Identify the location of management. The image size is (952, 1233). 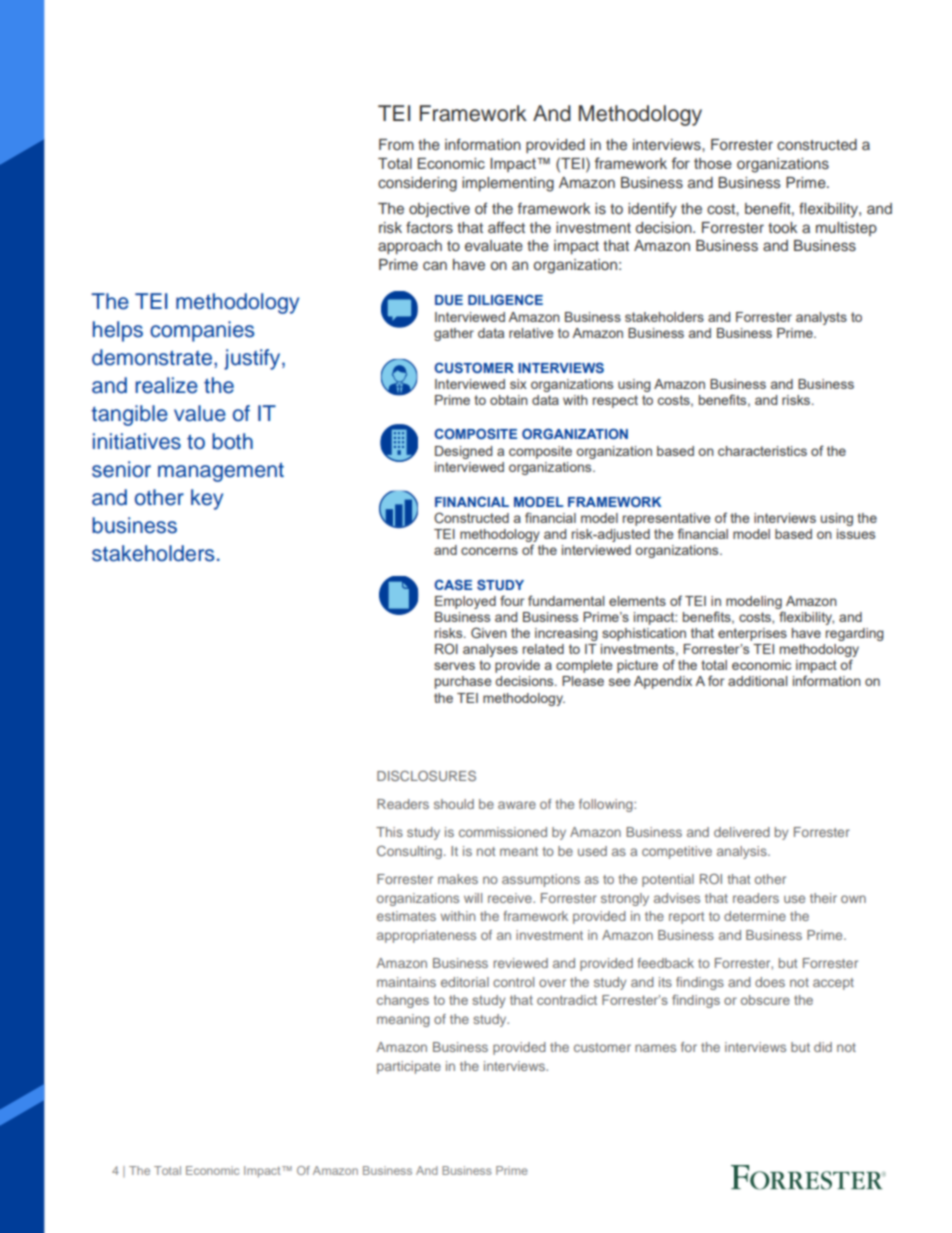
(221, 472).
